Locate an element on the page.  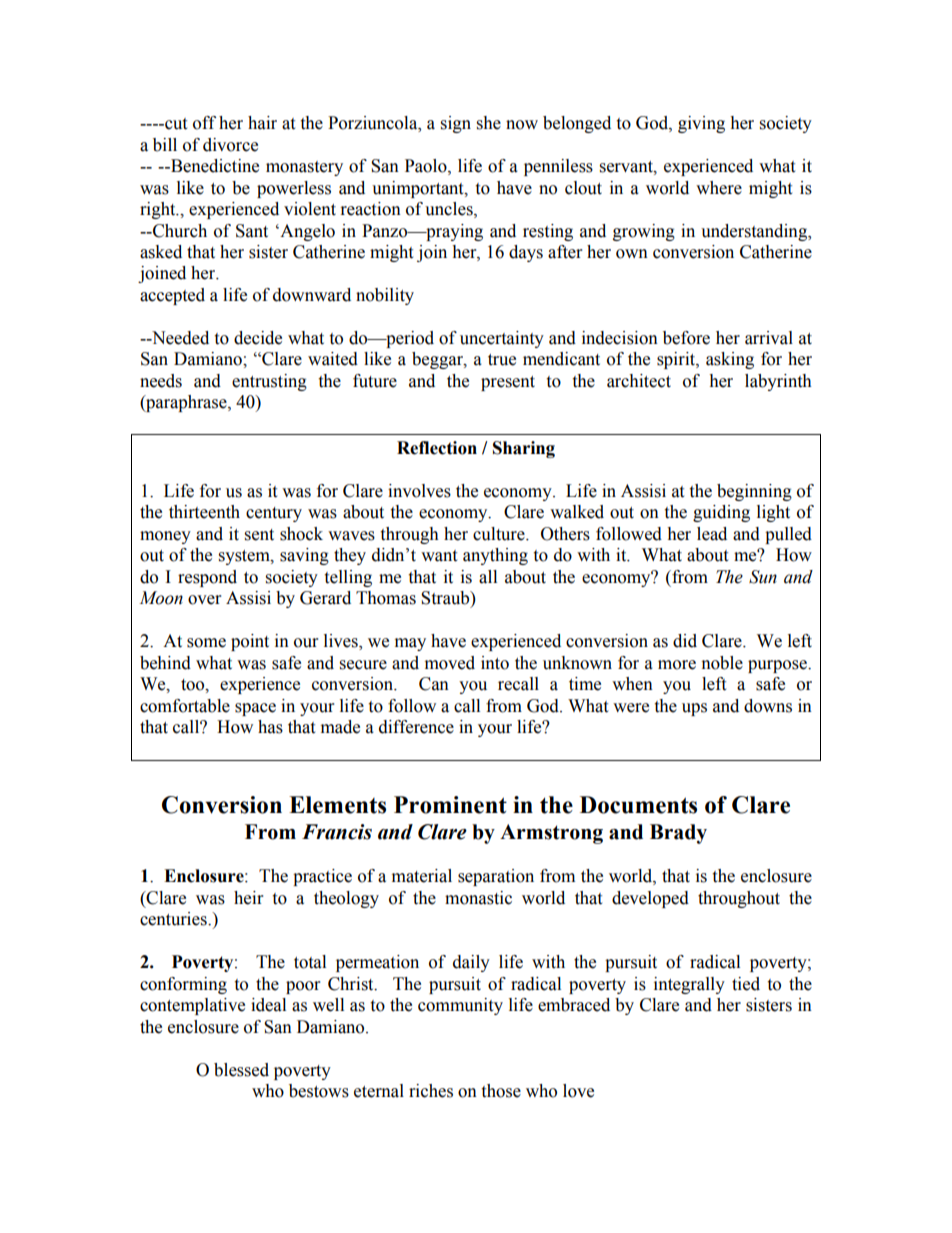
sign is located at coordinates (456, 124).
